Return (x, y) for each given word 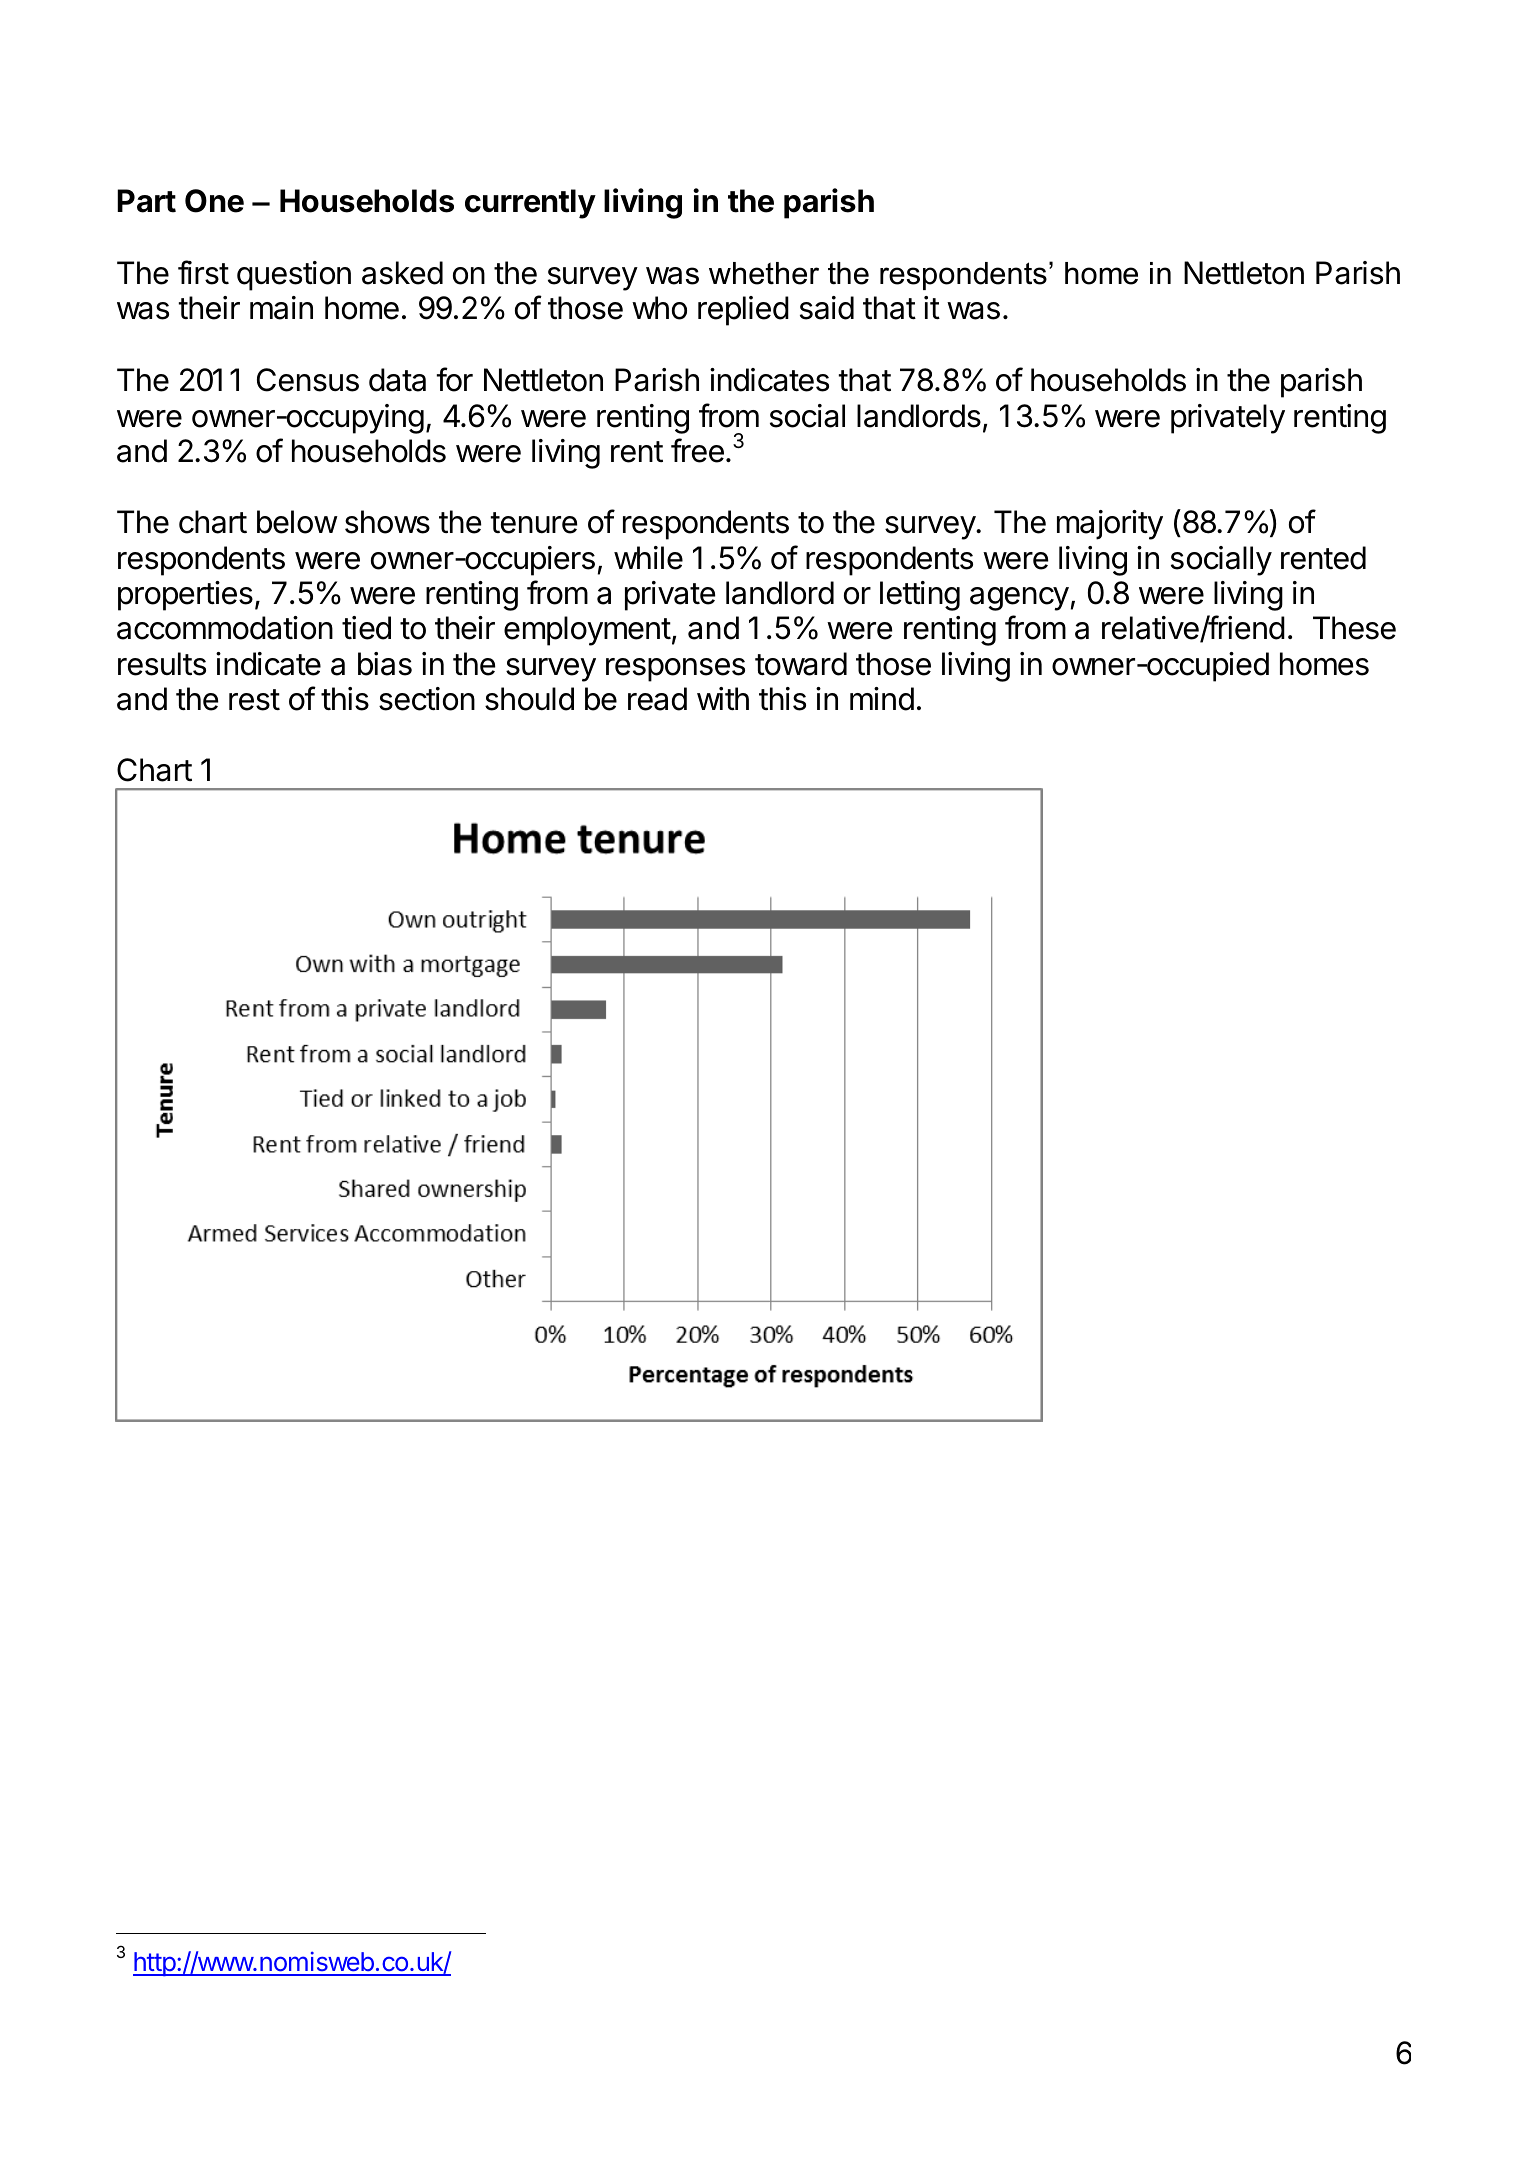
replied (743, 311)
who (659, 308)
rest (254, 700)
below (297, 522)
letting (920, 596)
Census (308, 380)
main (281, 308)
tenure (534, 523)
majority (1110, 525)
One (214, 201)
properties (185, 596)
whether (764, 273)
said (827, 308)
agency (1019, 599)
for (454, 379)
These (1354, 628)
